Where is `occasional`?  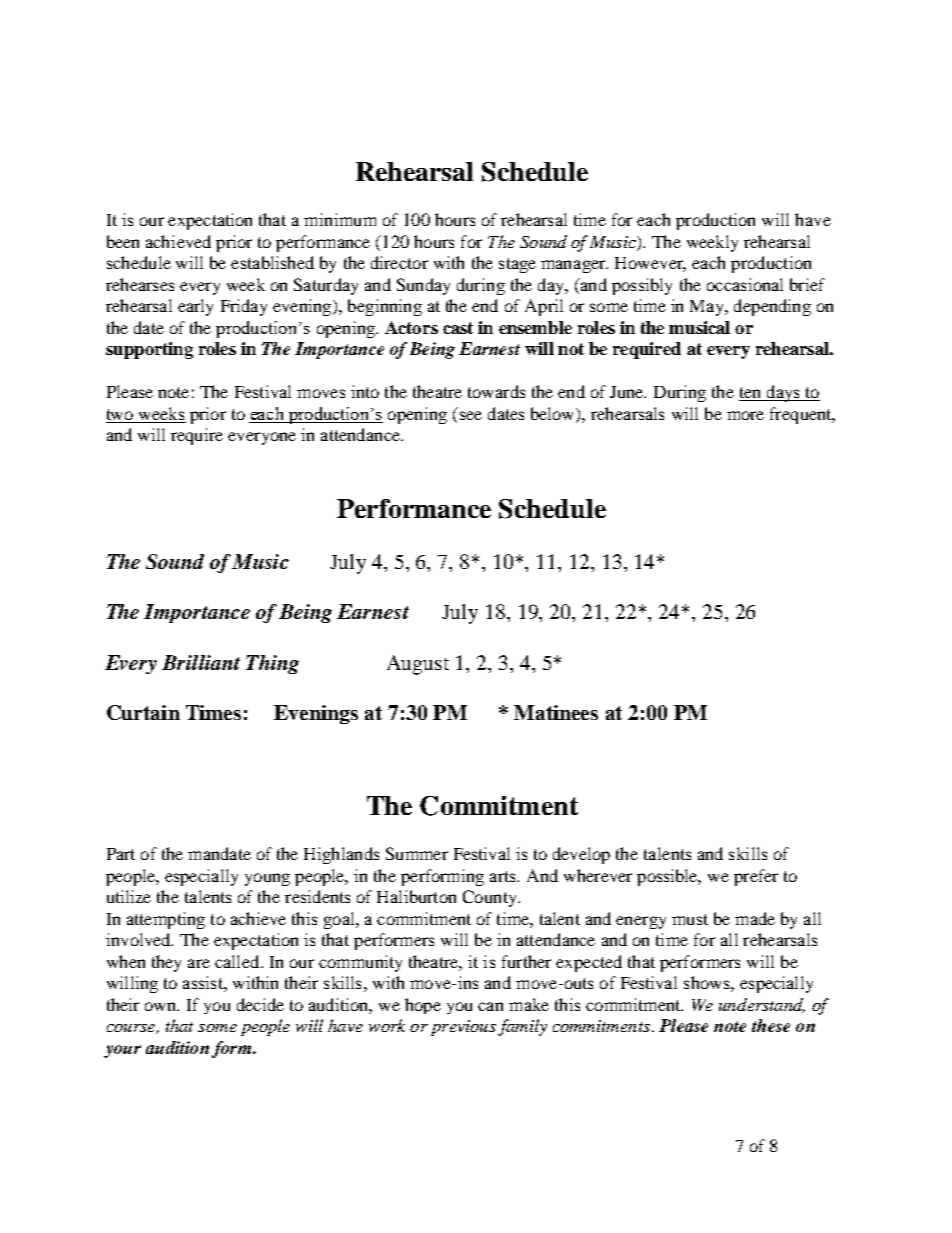 occasional is located at coordinates (745, 284).
